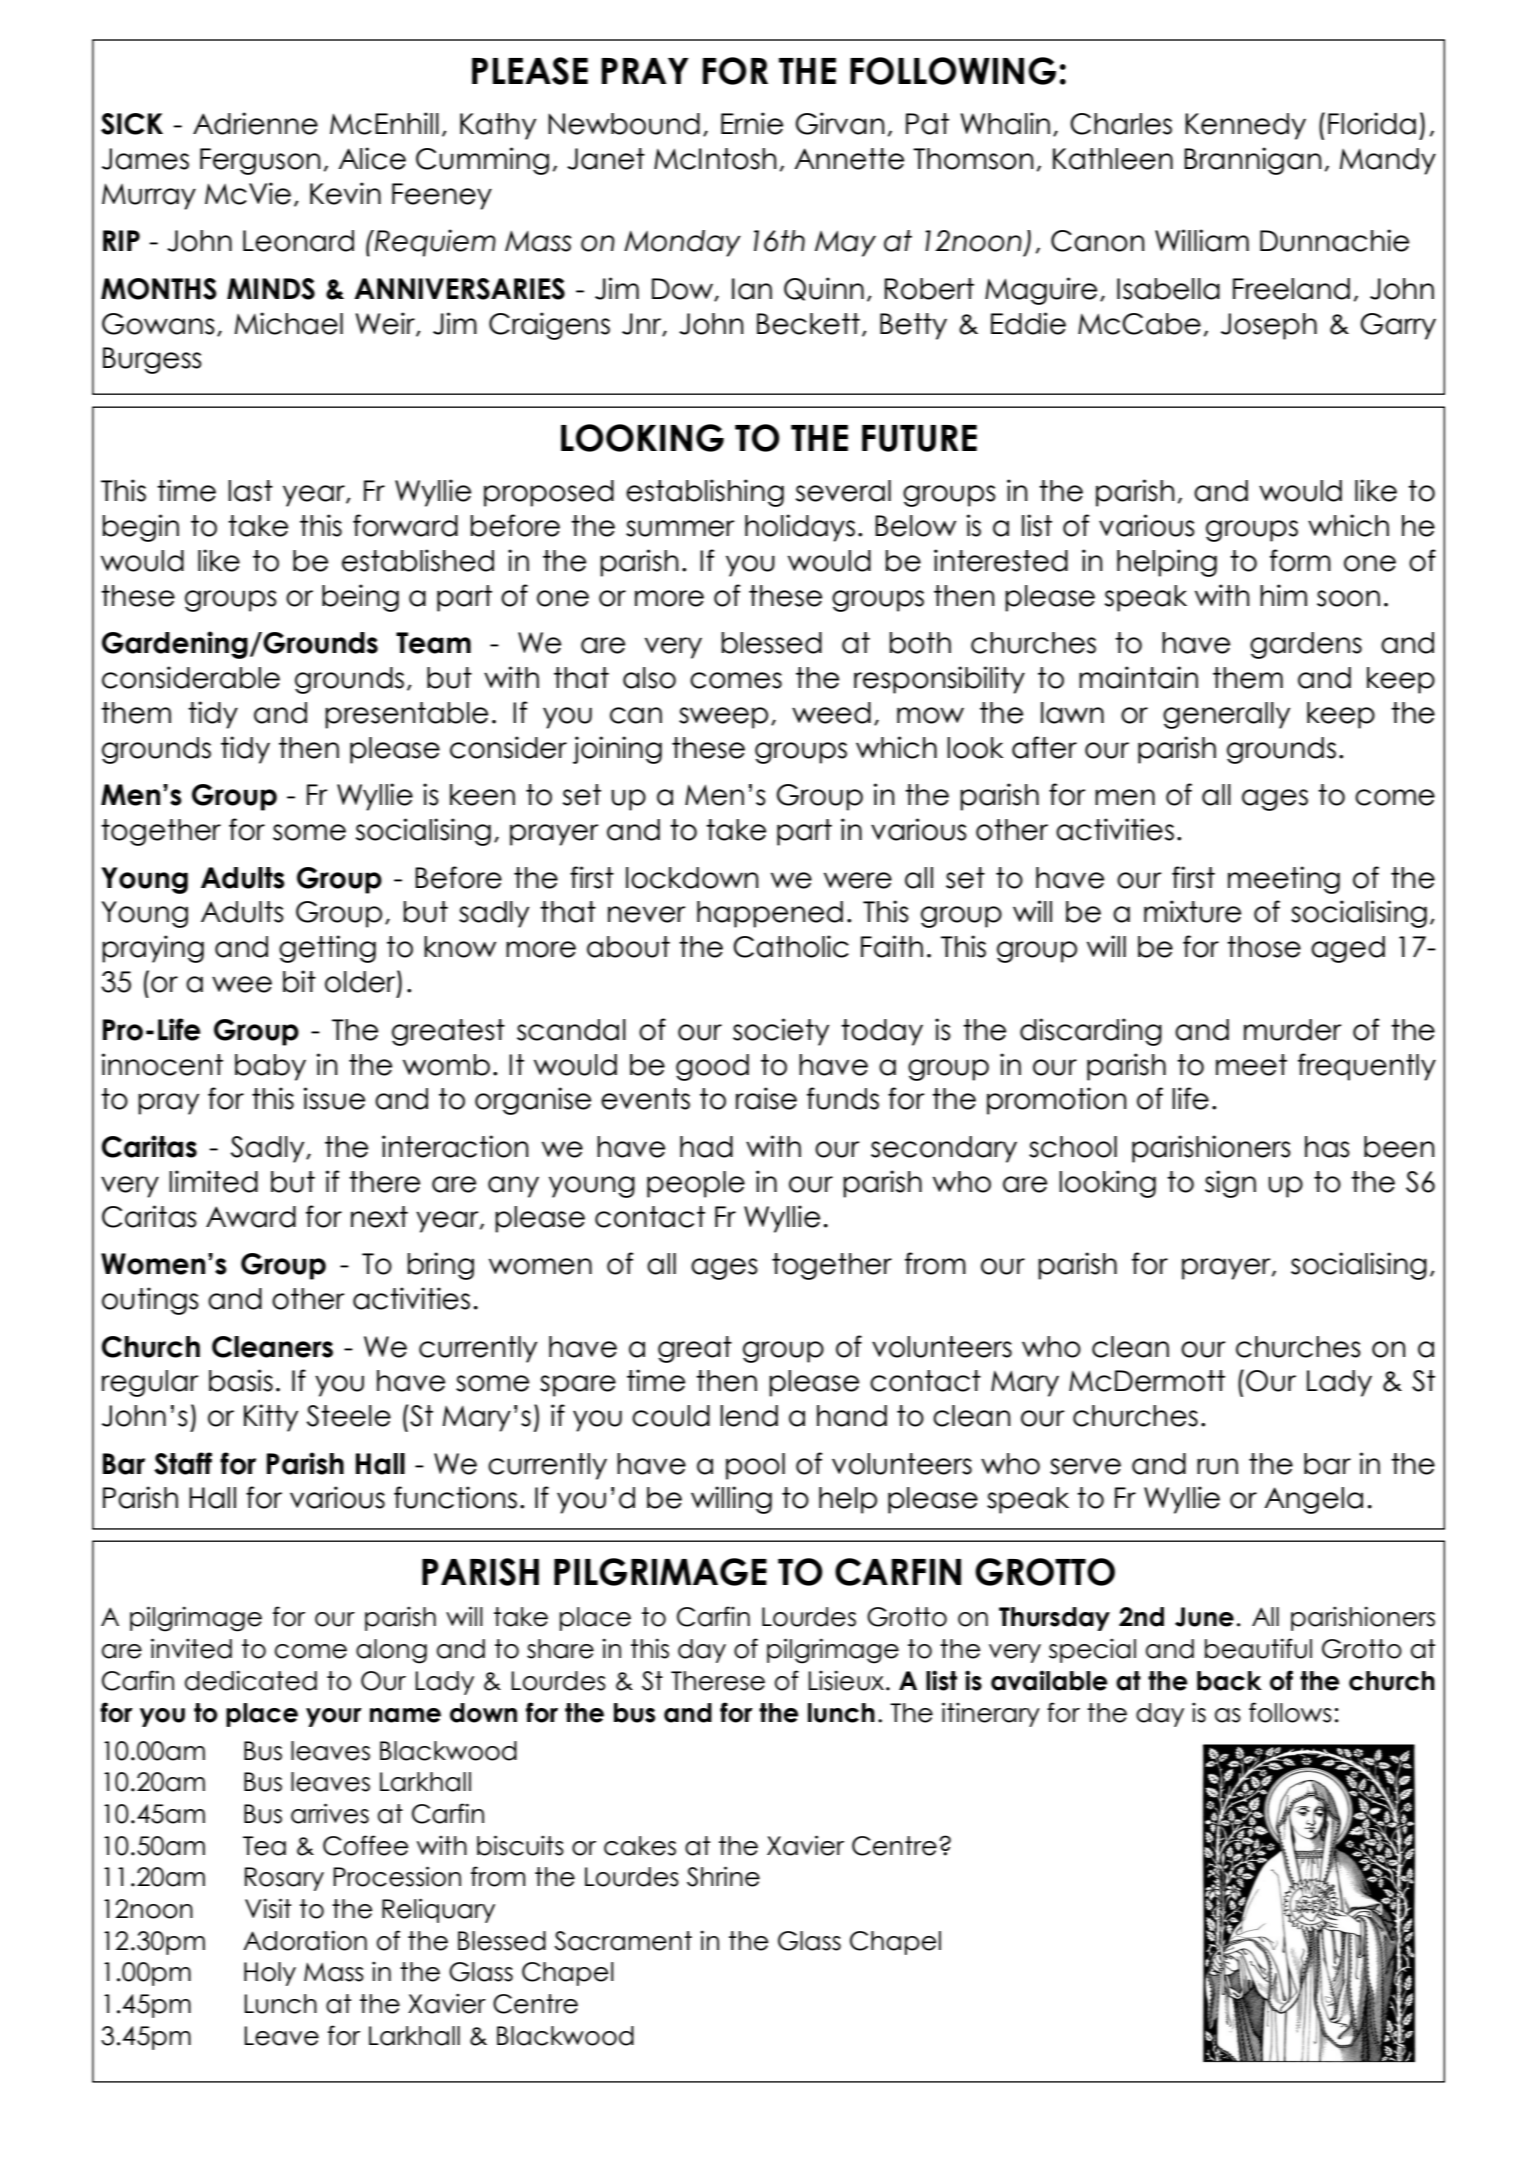  Describe the element at coordinates (1245, 126) in the screenshot. I see `Kennedy` at that location.
